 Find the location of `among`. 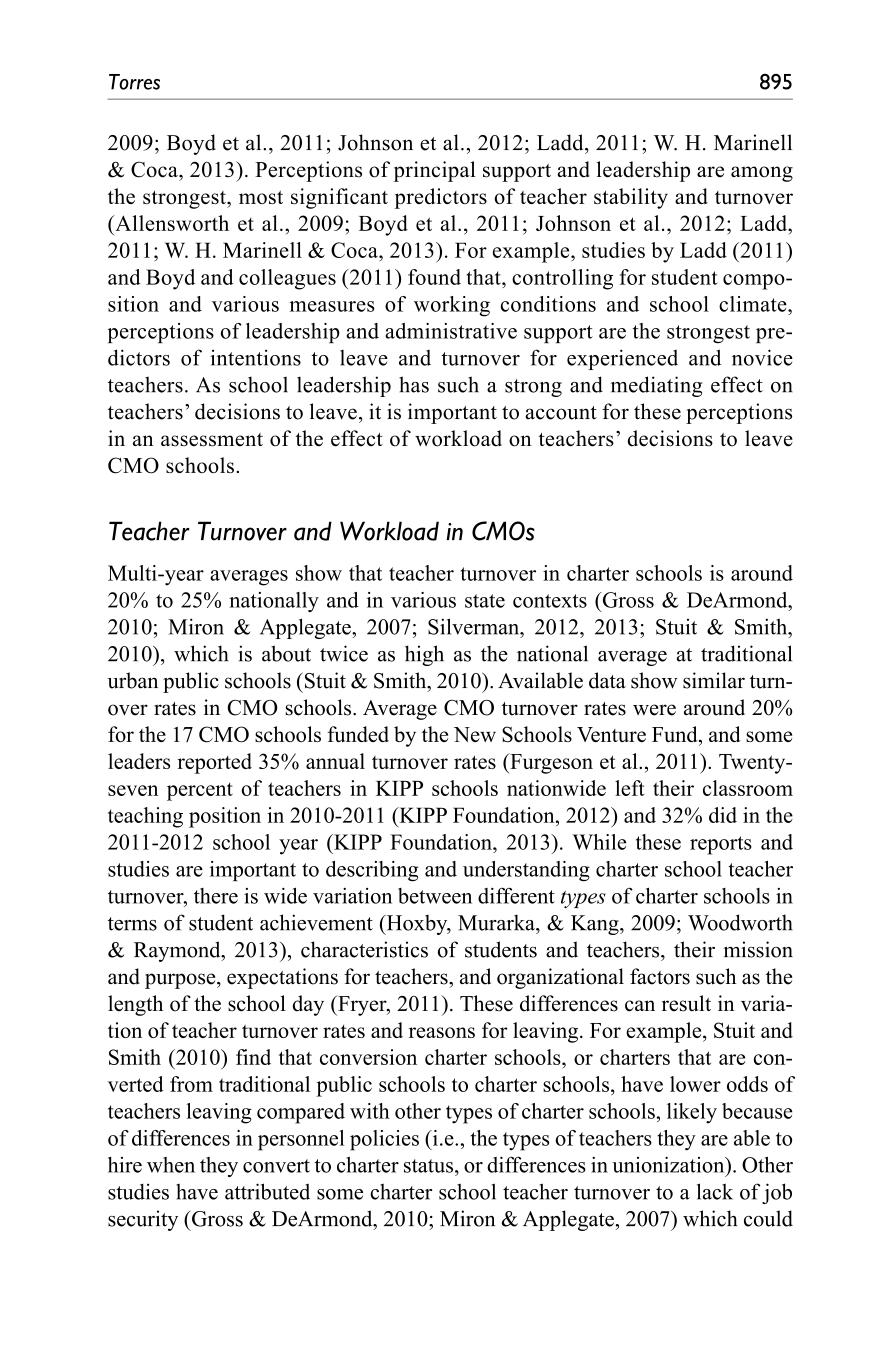

among is located at coordinates (762, 174).
